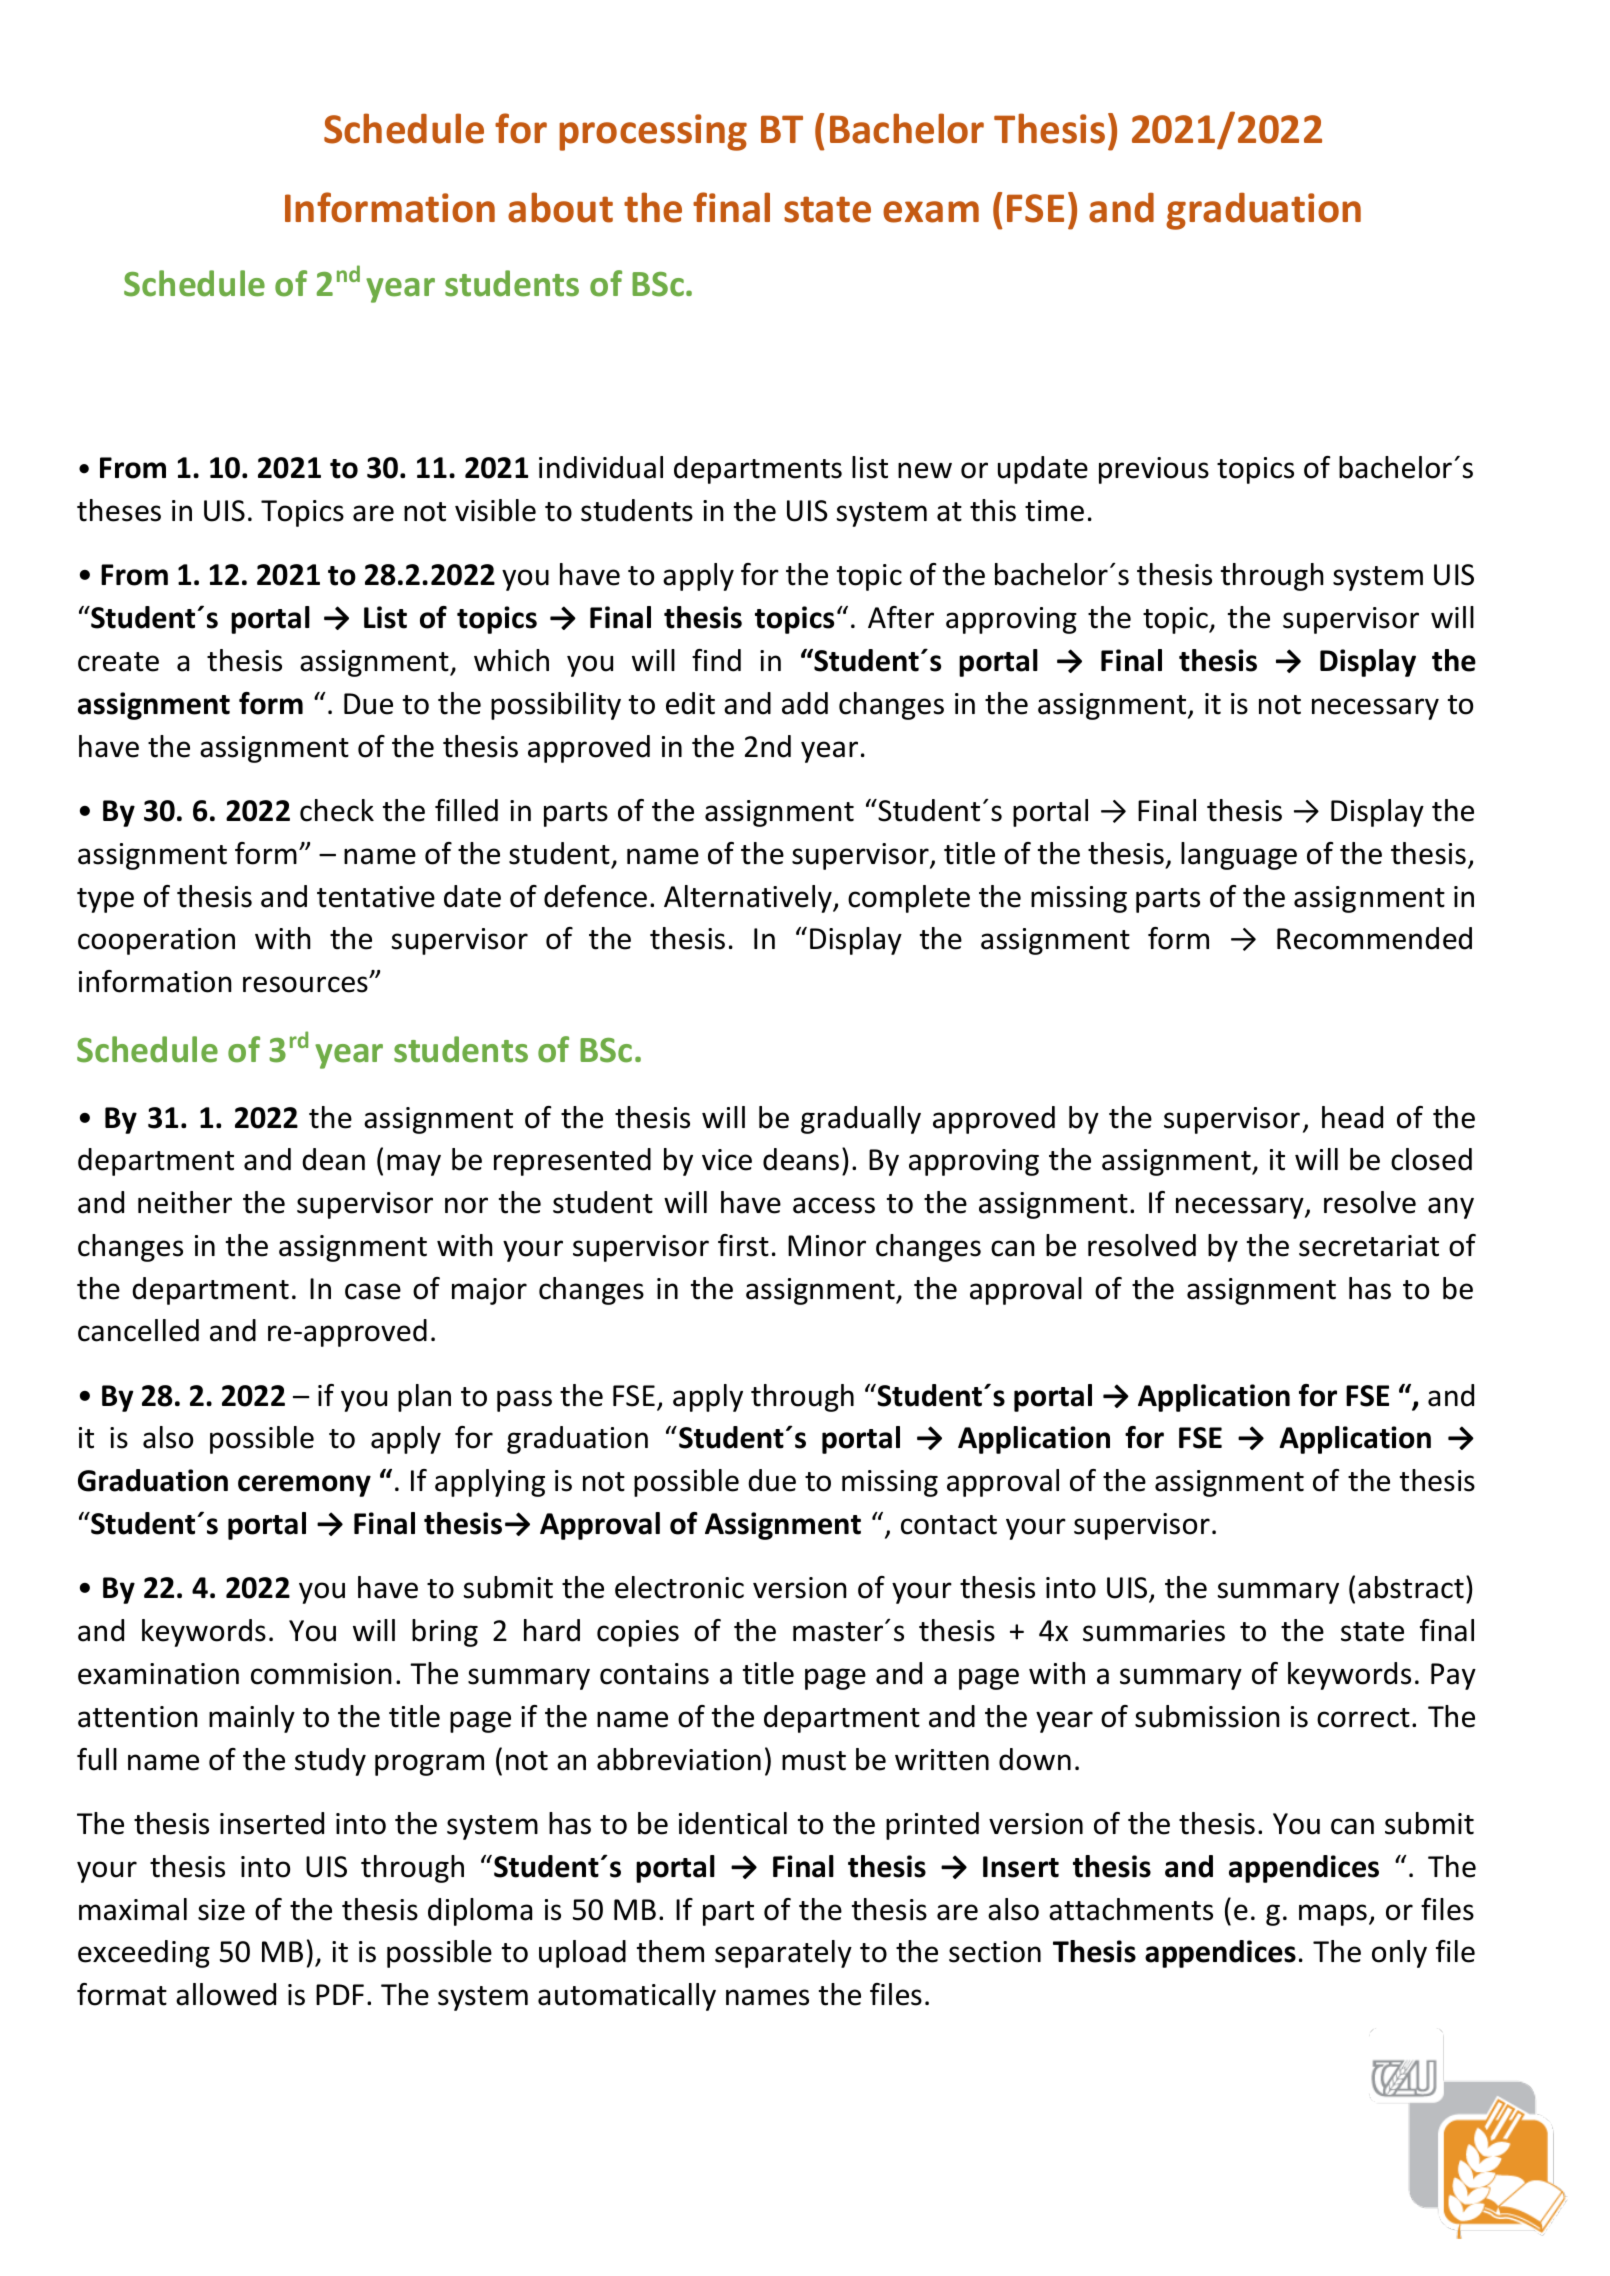 The height and width of the screenshot is (2276, 1610). I want to click on check, so click(337, 810).
